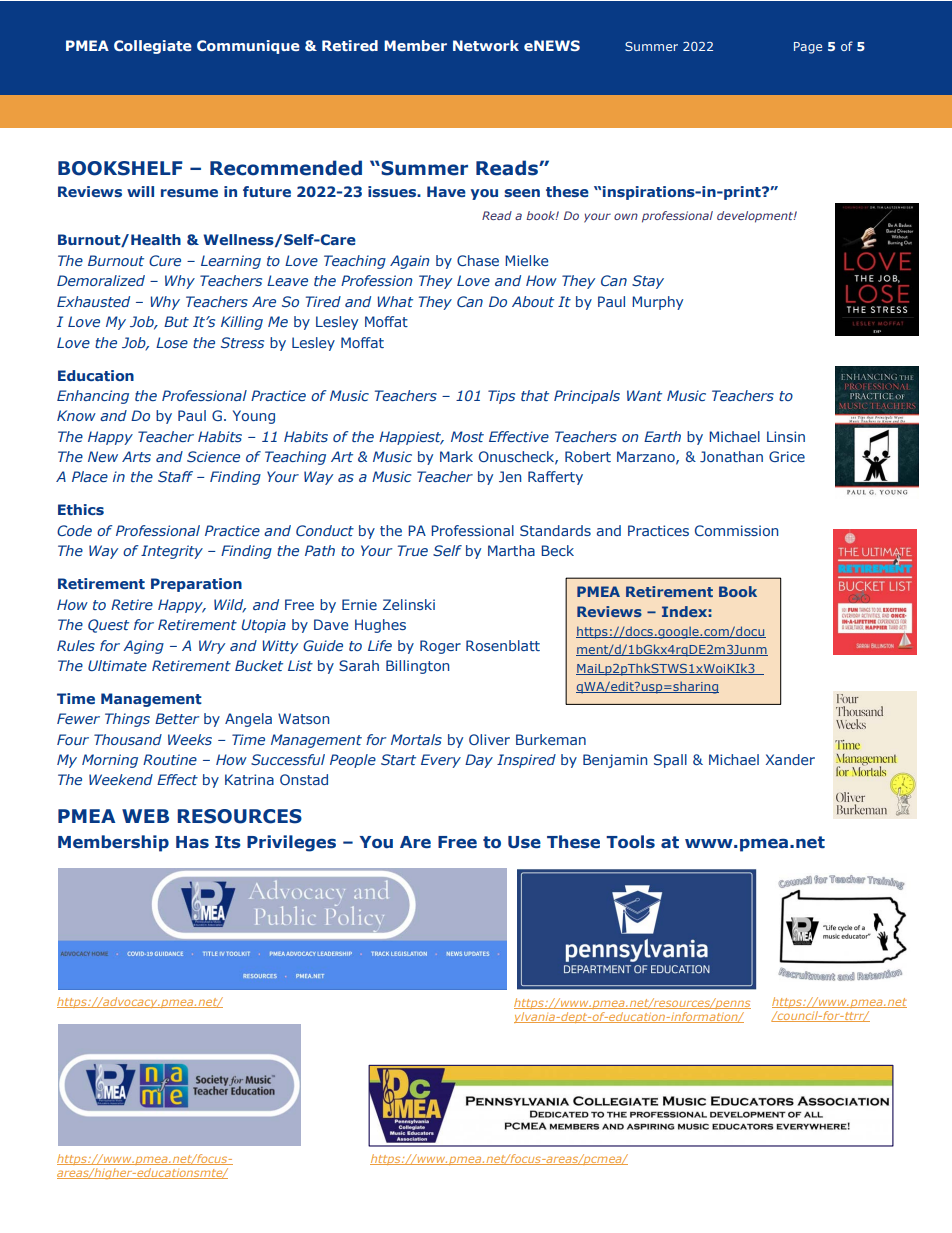  What do you see at coordinates (153, 47) in the image?
I see `Collegiate` at bounding box center [153, 47].
